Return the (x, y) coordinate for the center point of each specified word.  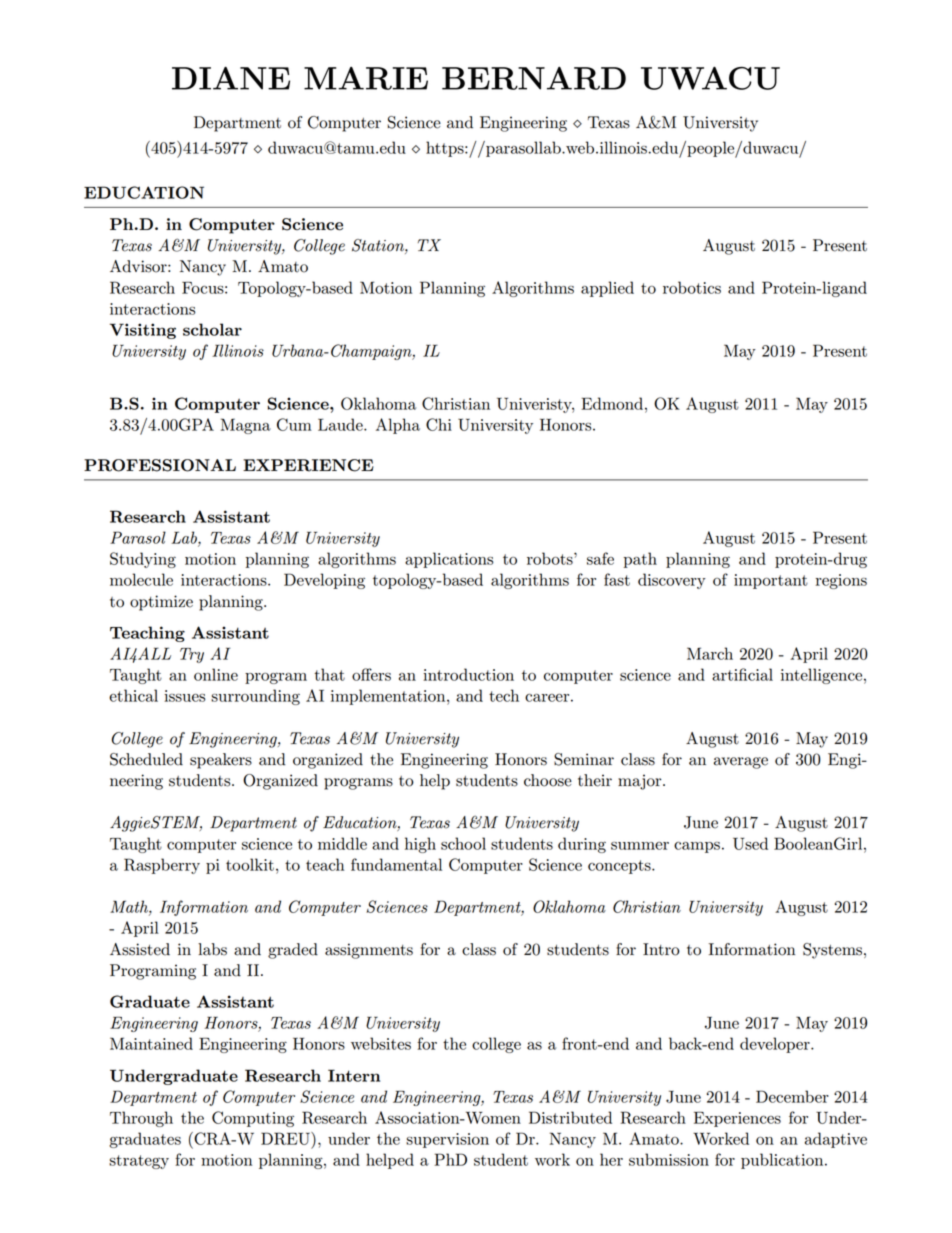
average (741, 763)
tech (504, 695)
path (640, 560)
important (771, 581)
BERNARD (534, 78)
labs (212, 949)
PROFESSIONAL (160, 465)
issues (185, 696)
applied (607, 289)
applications (449, 560)
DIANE (231, 78)
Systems (834, 951)
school (463, 843)
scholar (212, 329)
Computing (253, 1119)
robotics (692, 287)
